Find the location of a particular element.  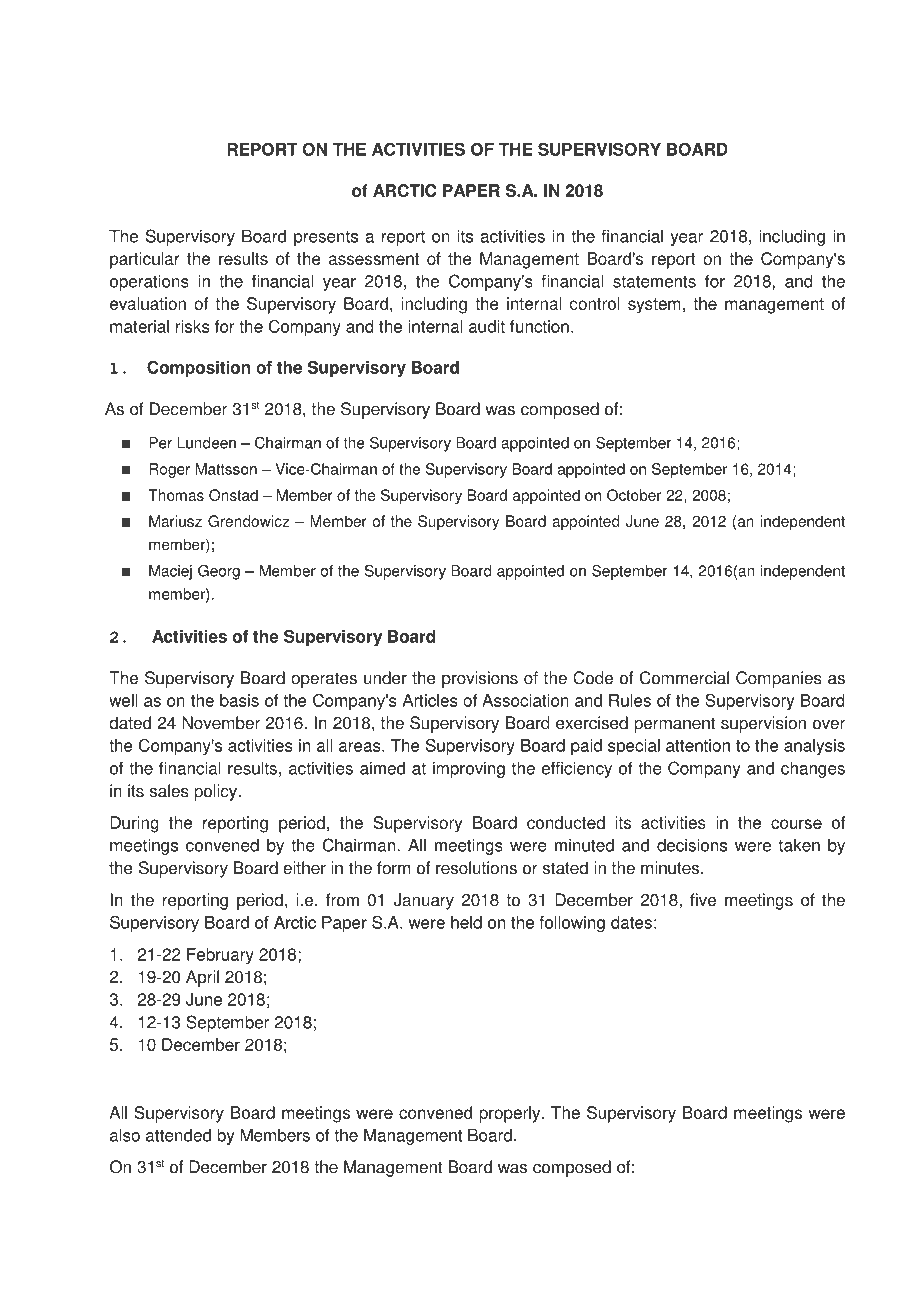

provisions is located at coordinates (480, 679).
